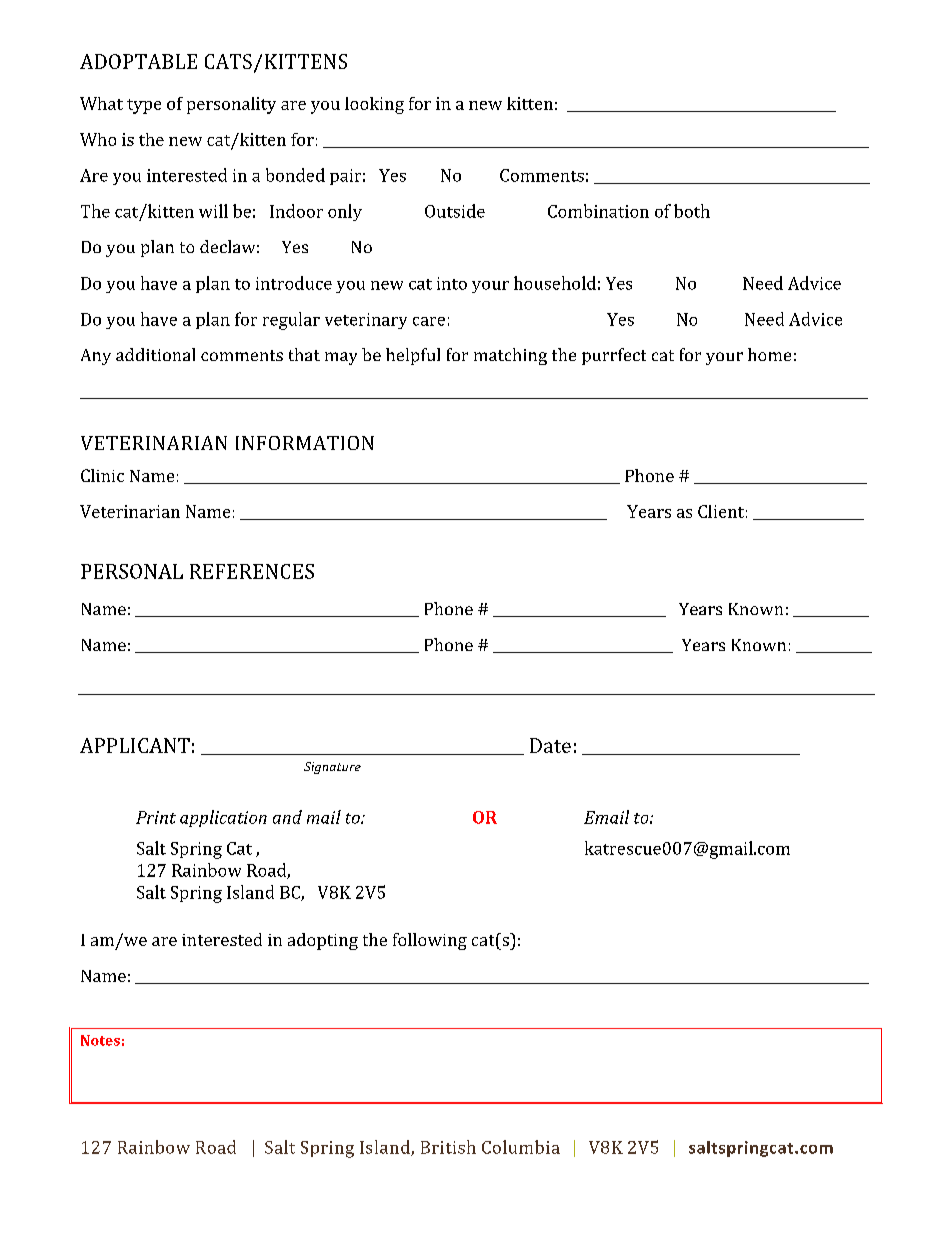 The height and width of the image is (1233, 952). Describe the element at coordinates (413, 356) in the image. I see `helpful` at that location.
